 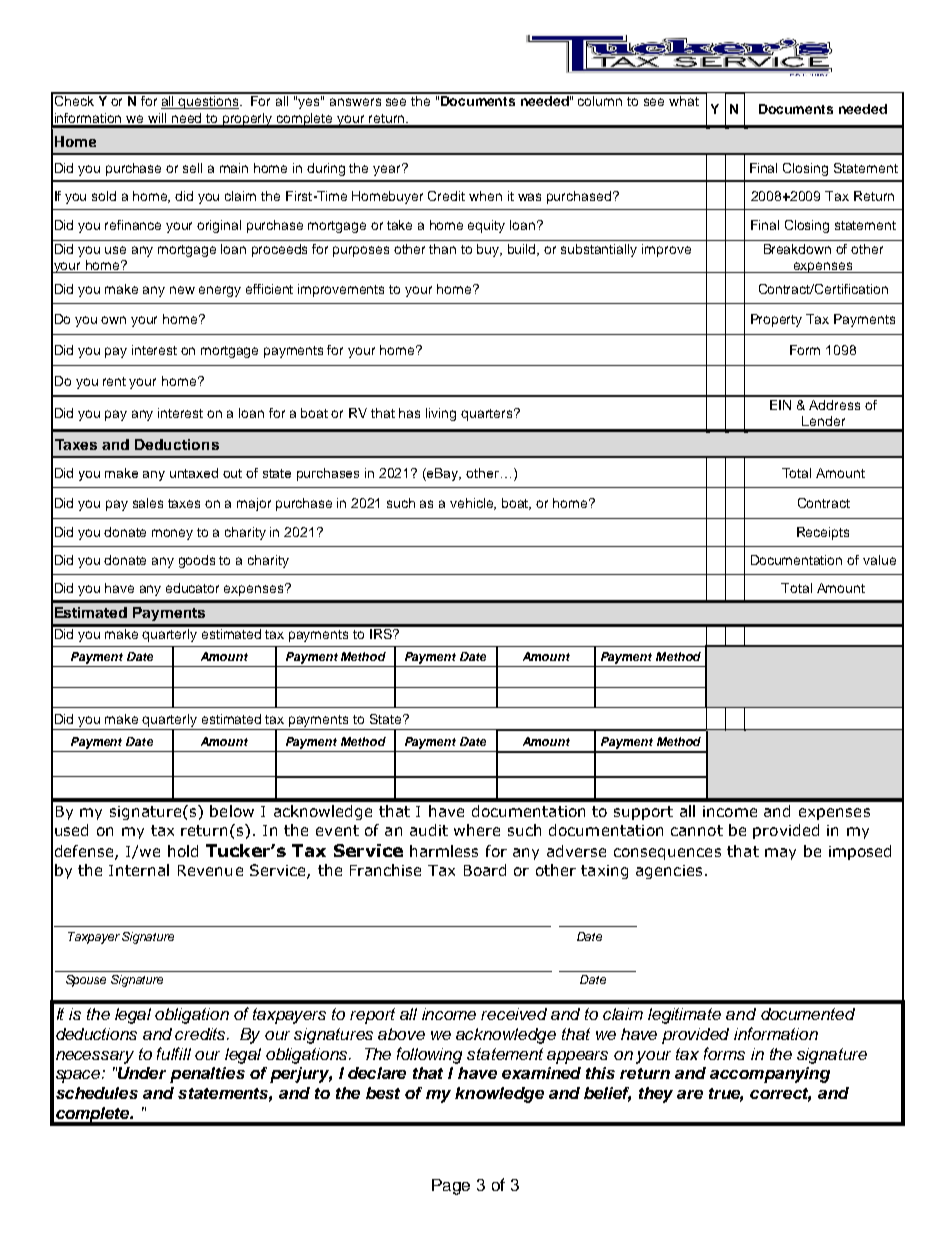 What do you see at coordinates (797, 249) in the page?
I see `Breakdown` at bounding box center [797, 249].
